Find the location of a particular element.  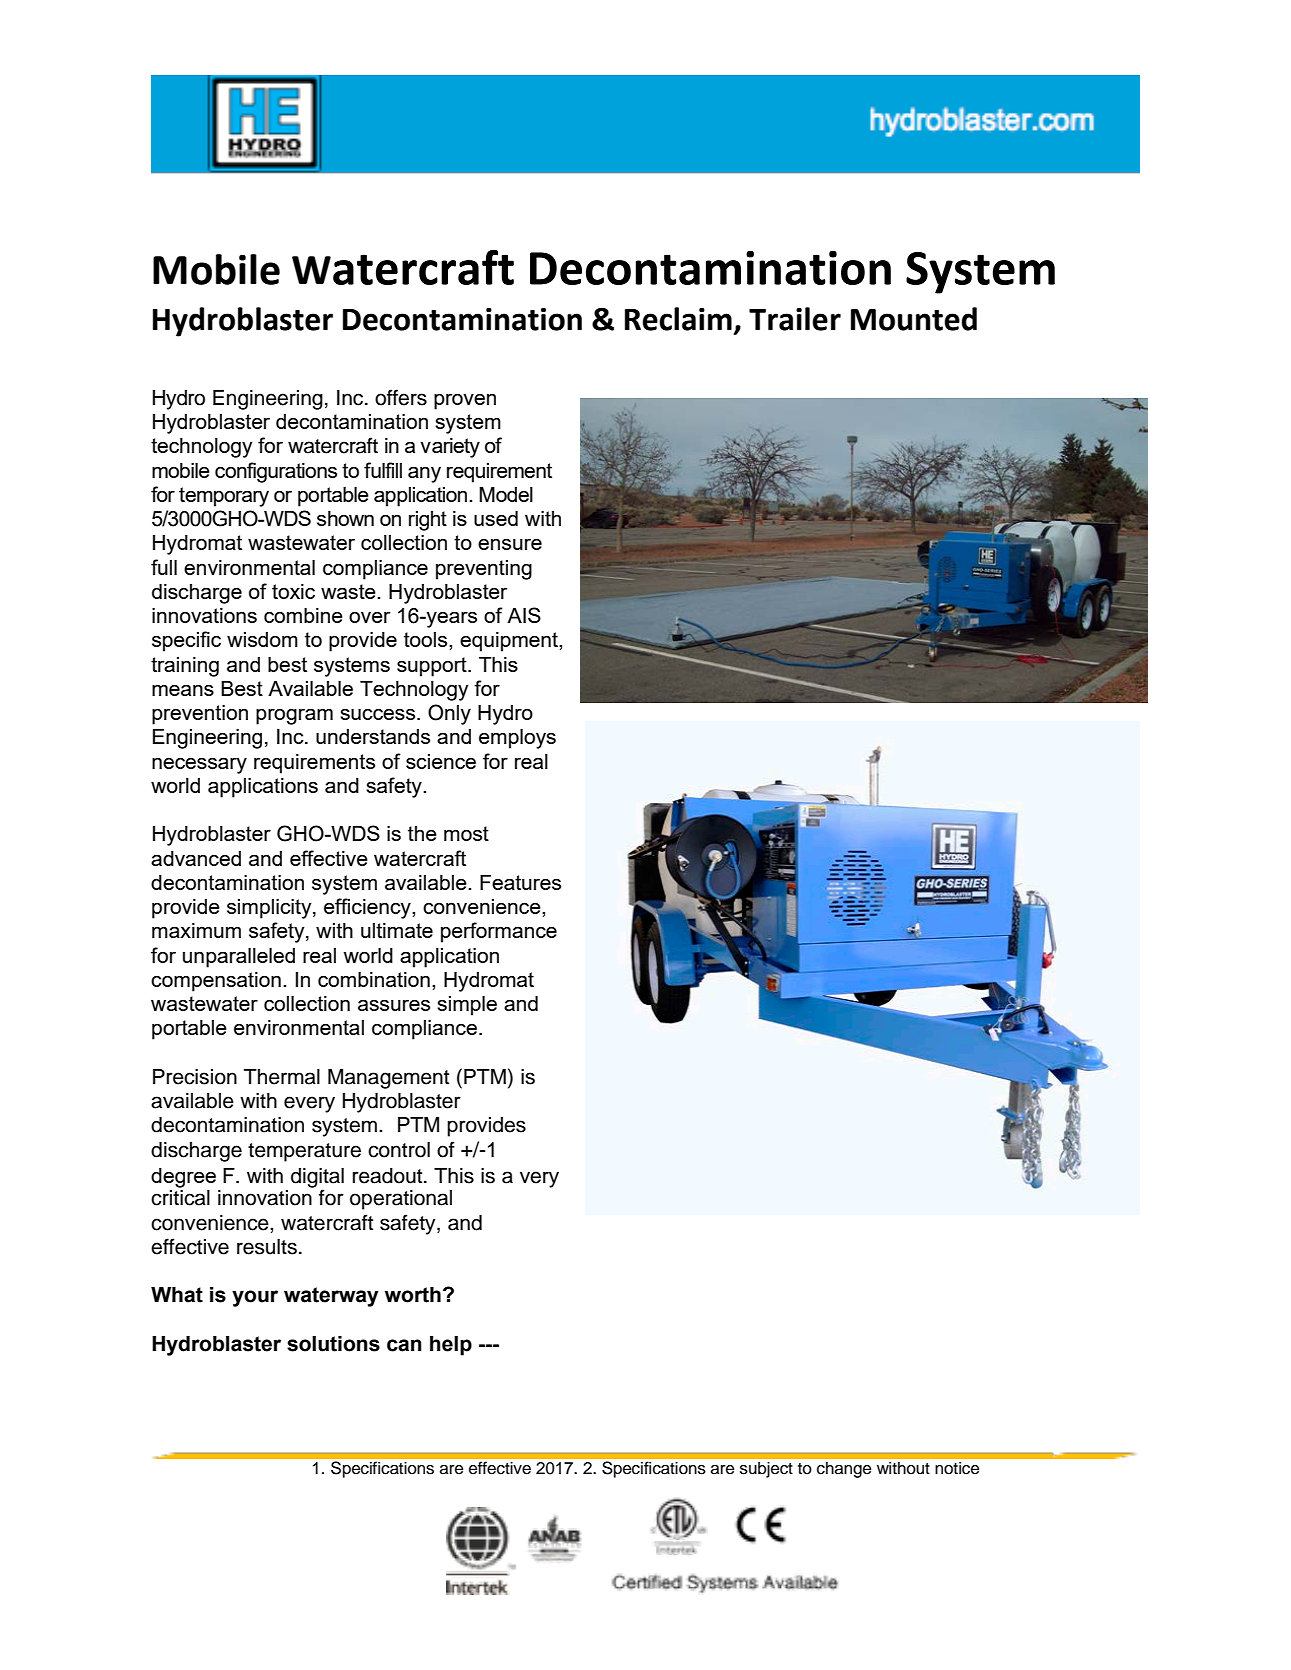

AIS is located at coordinates (524, 615).
